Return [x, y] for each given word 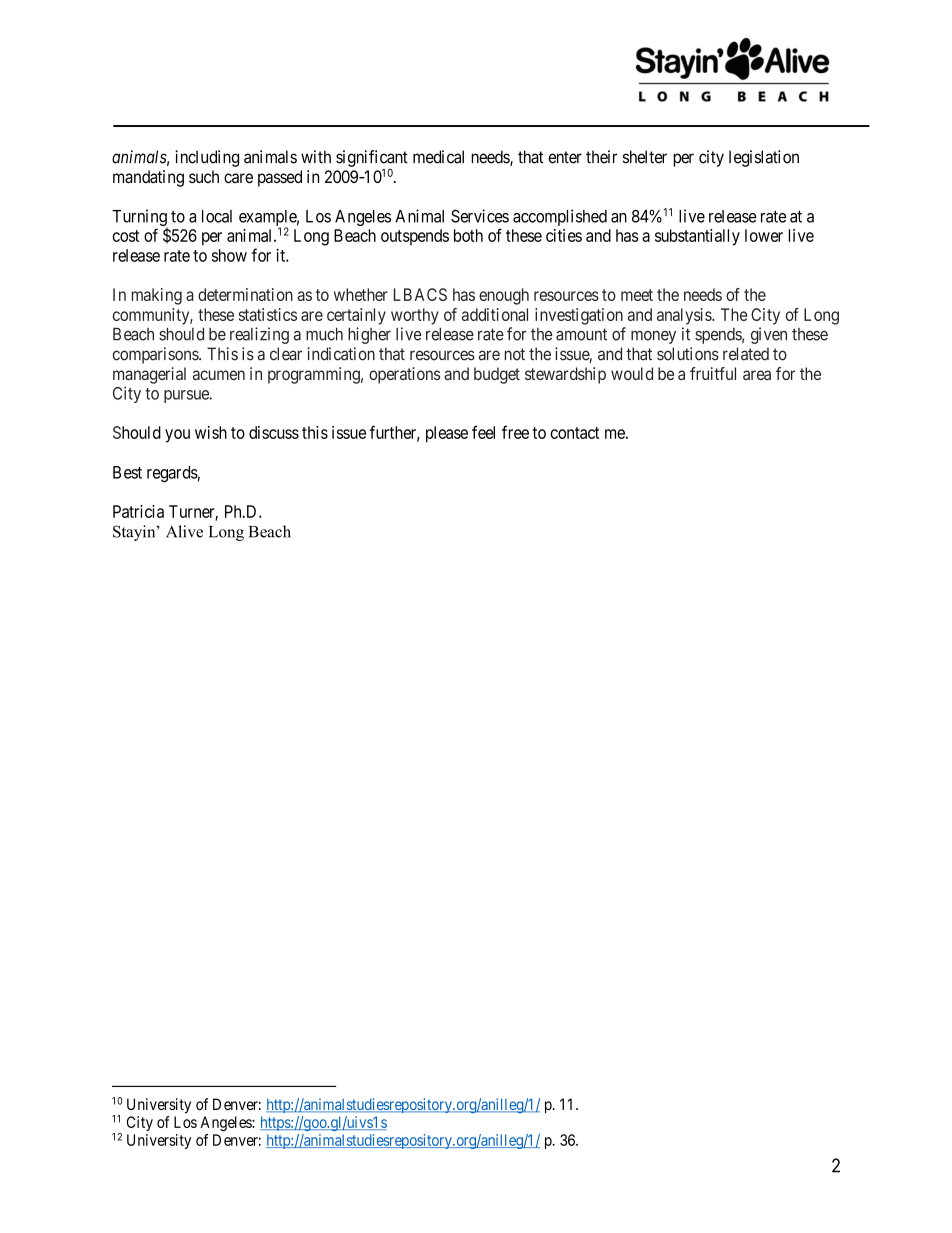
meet [637, 295]
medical [438, 157]
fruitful [713, 373]
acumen [219, 375]
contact [574, 433]
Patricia [138, 511]
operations [404, 375]
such [204, 176]
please [447, 434]
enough [504, 296]
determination [245, 294]
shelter [645, 157]
